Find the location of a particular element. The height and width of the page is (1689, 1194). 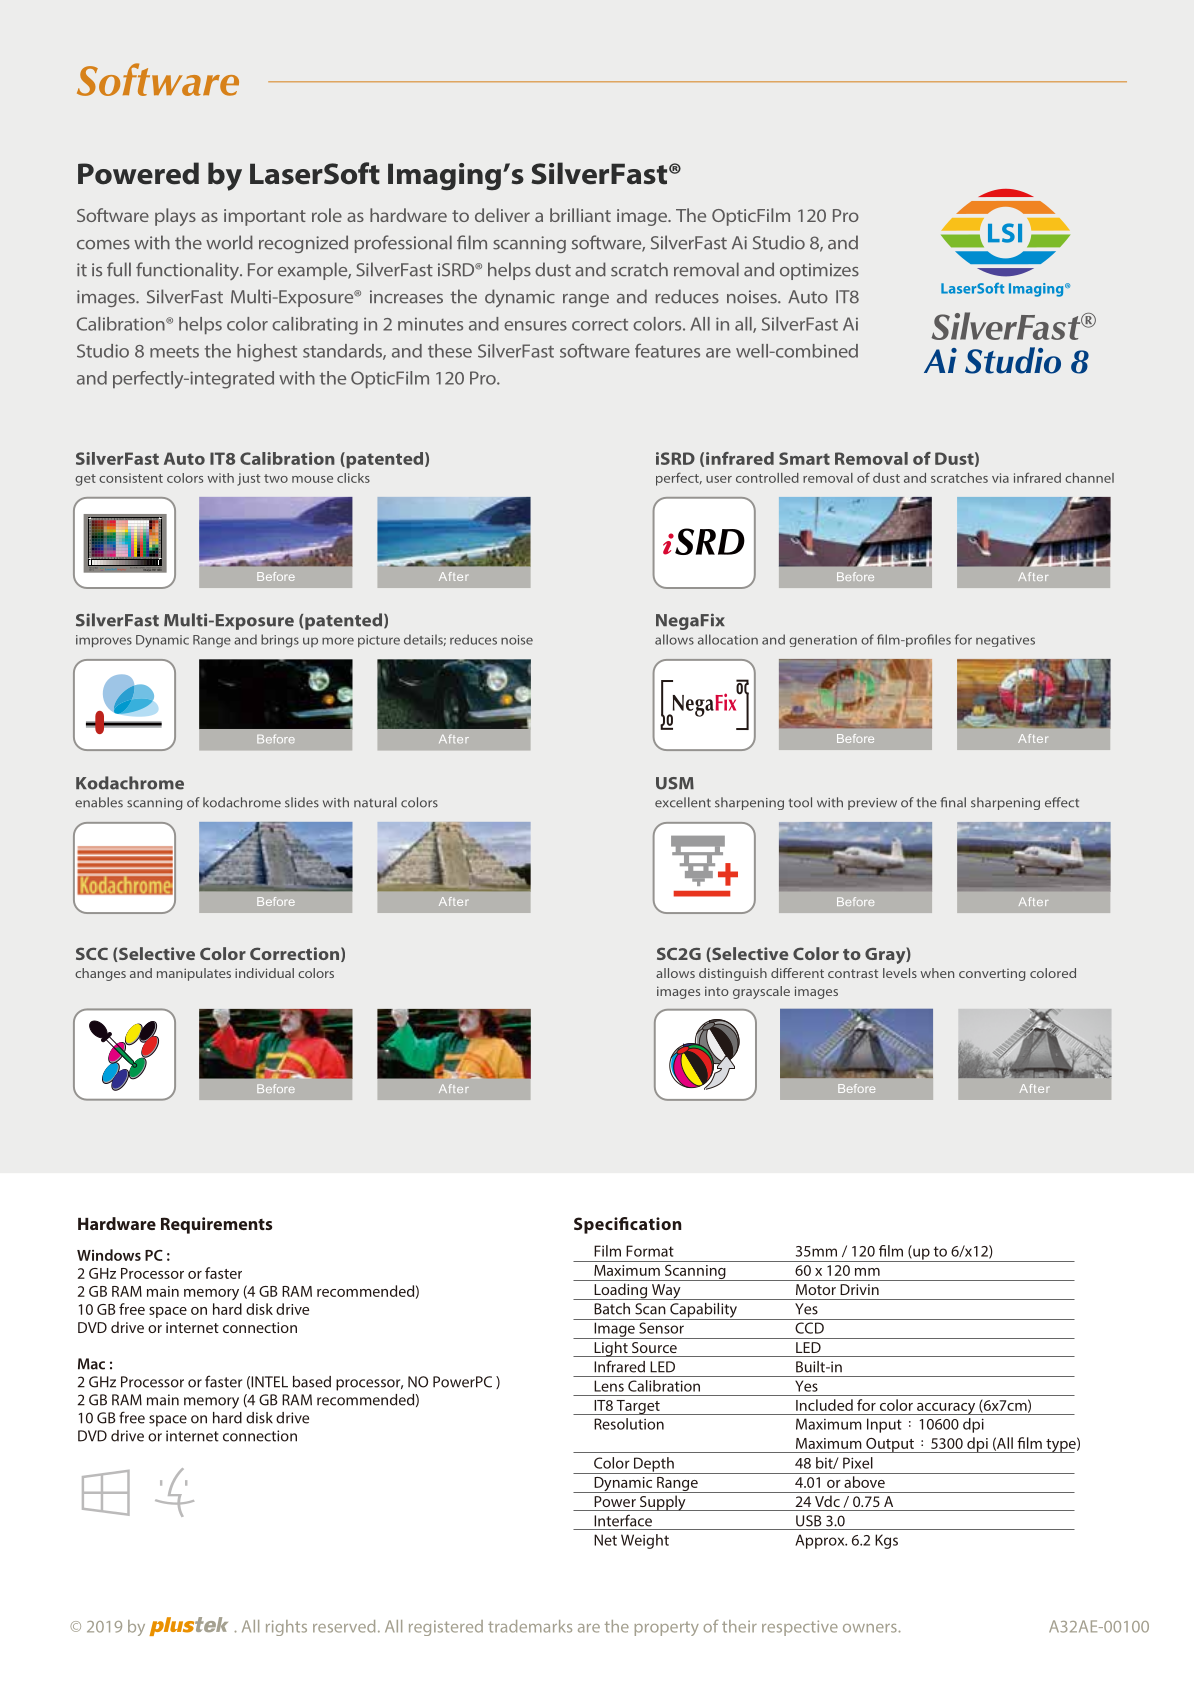

world is located at coordinates (229, 242).
